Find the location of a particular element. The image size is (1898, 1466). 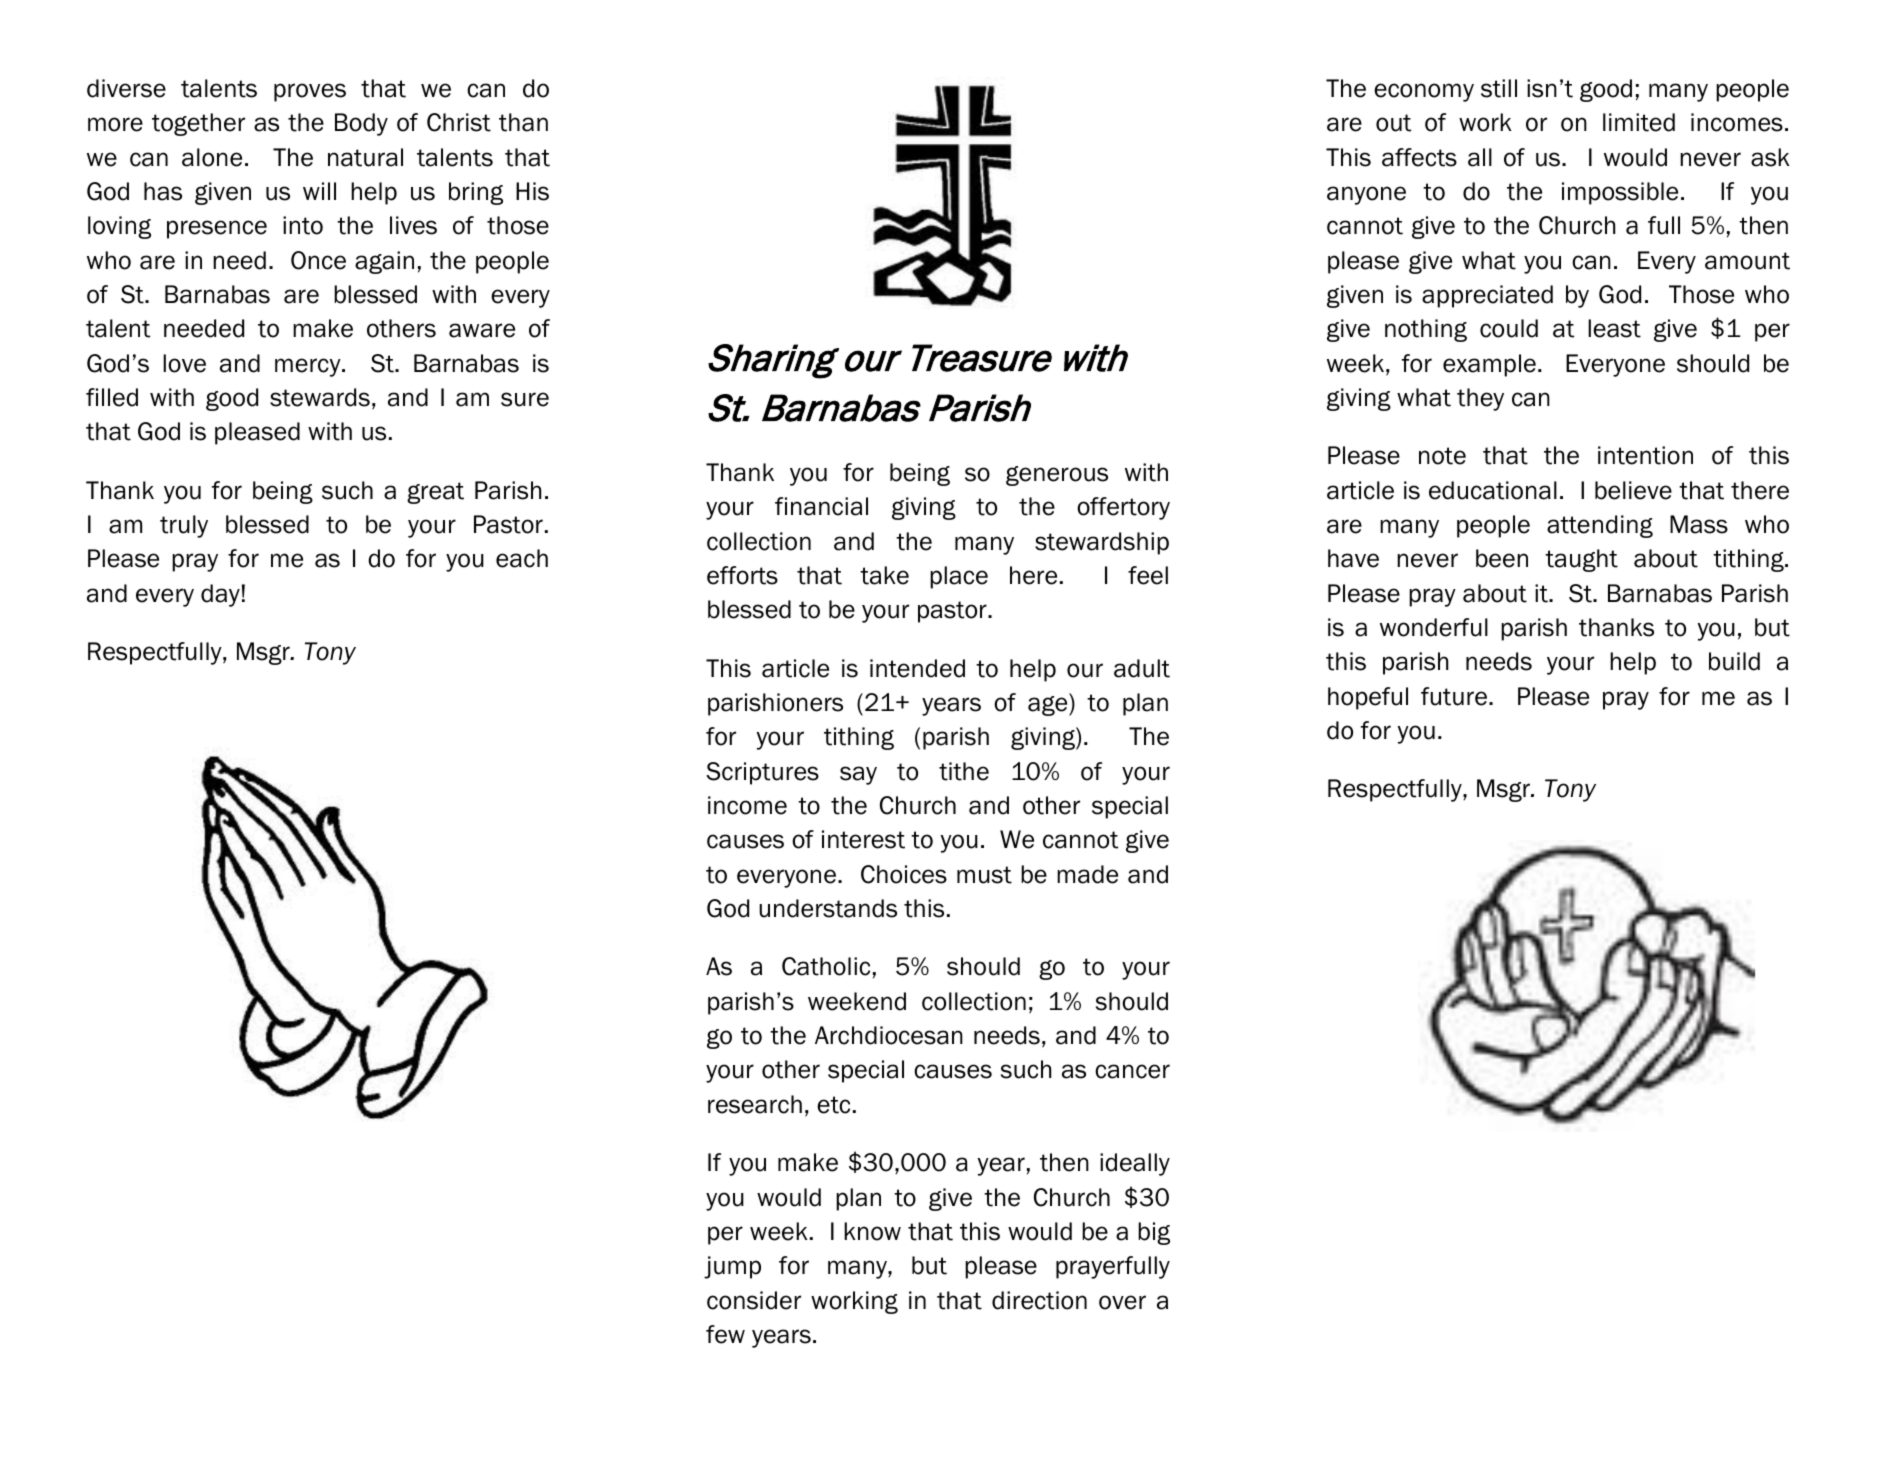

over is located at coordinates (1122, 1302).
